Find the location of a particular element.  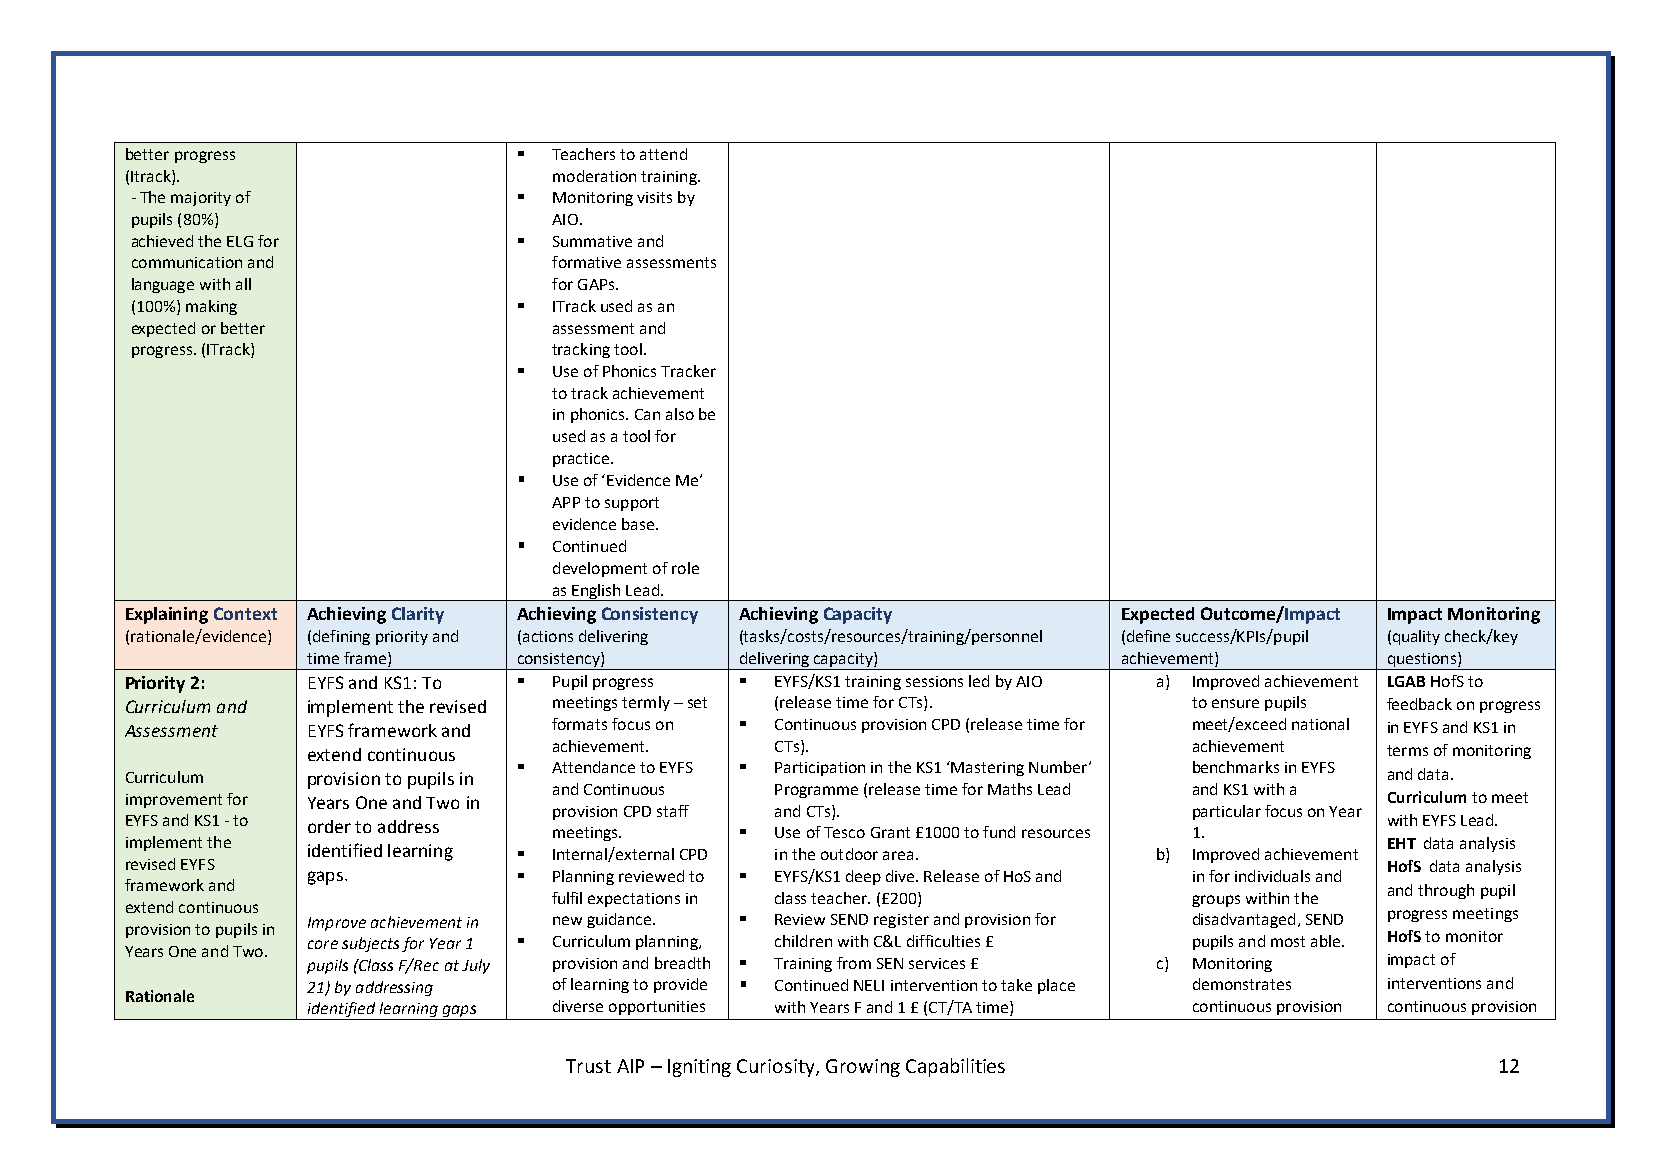

July is located at coordinates (476, 966).
